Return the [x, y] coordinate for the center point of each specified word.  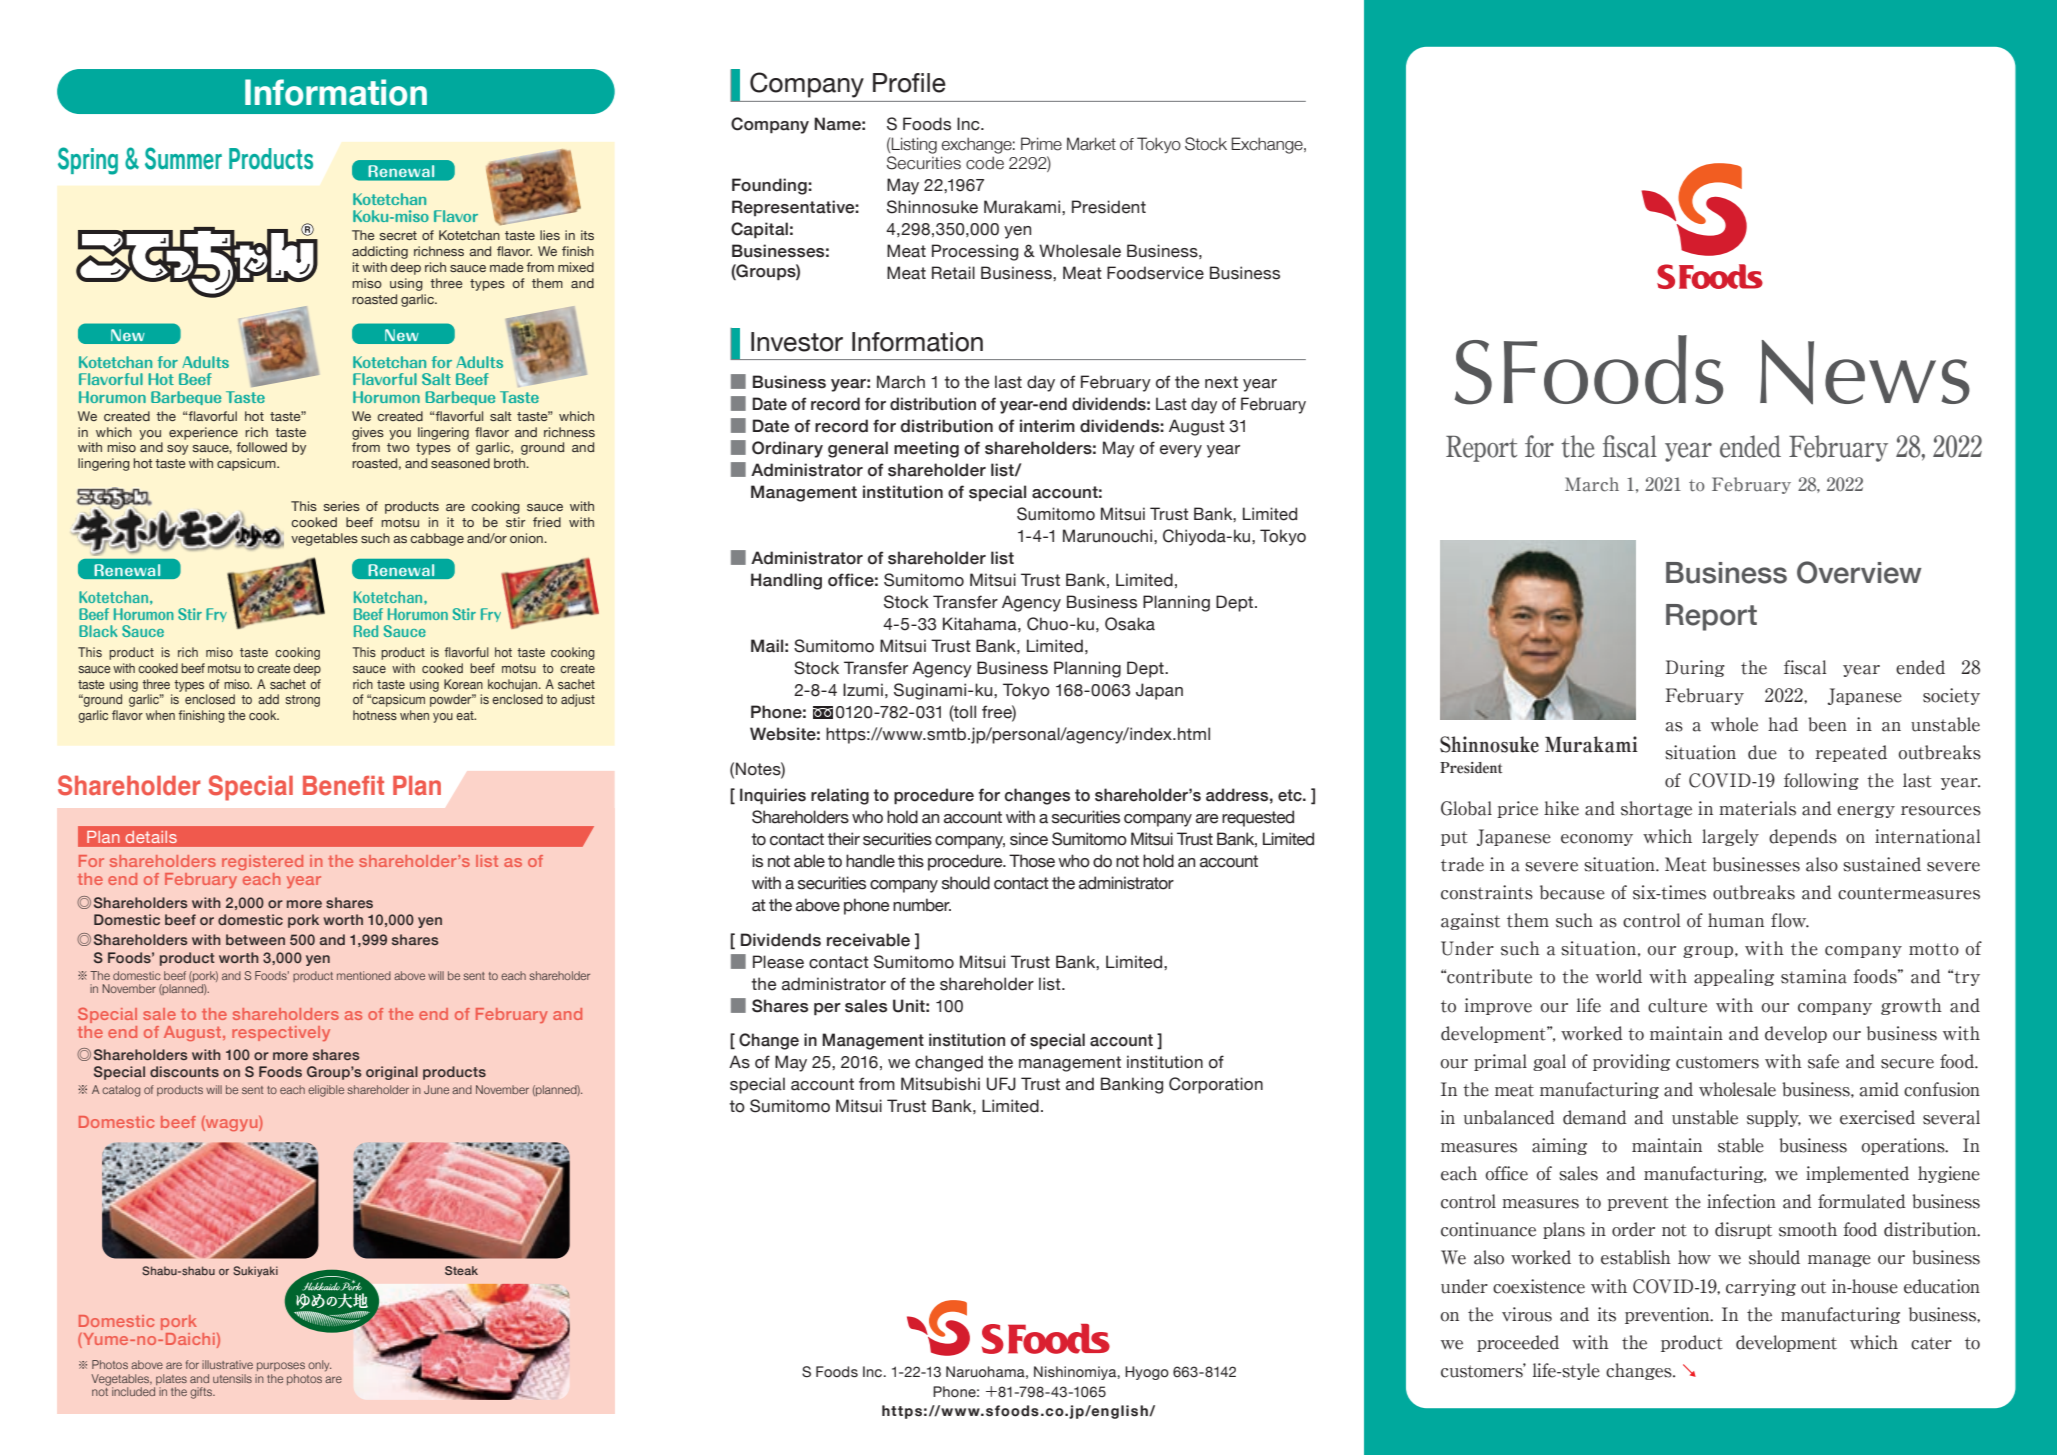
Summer [183, 158]
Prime [1041, 144]
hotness [375, 715]
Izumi [863, 690]
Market [1091, 144]
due [1762, 752]
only [319, 1365]
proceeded [1518, 1343]
